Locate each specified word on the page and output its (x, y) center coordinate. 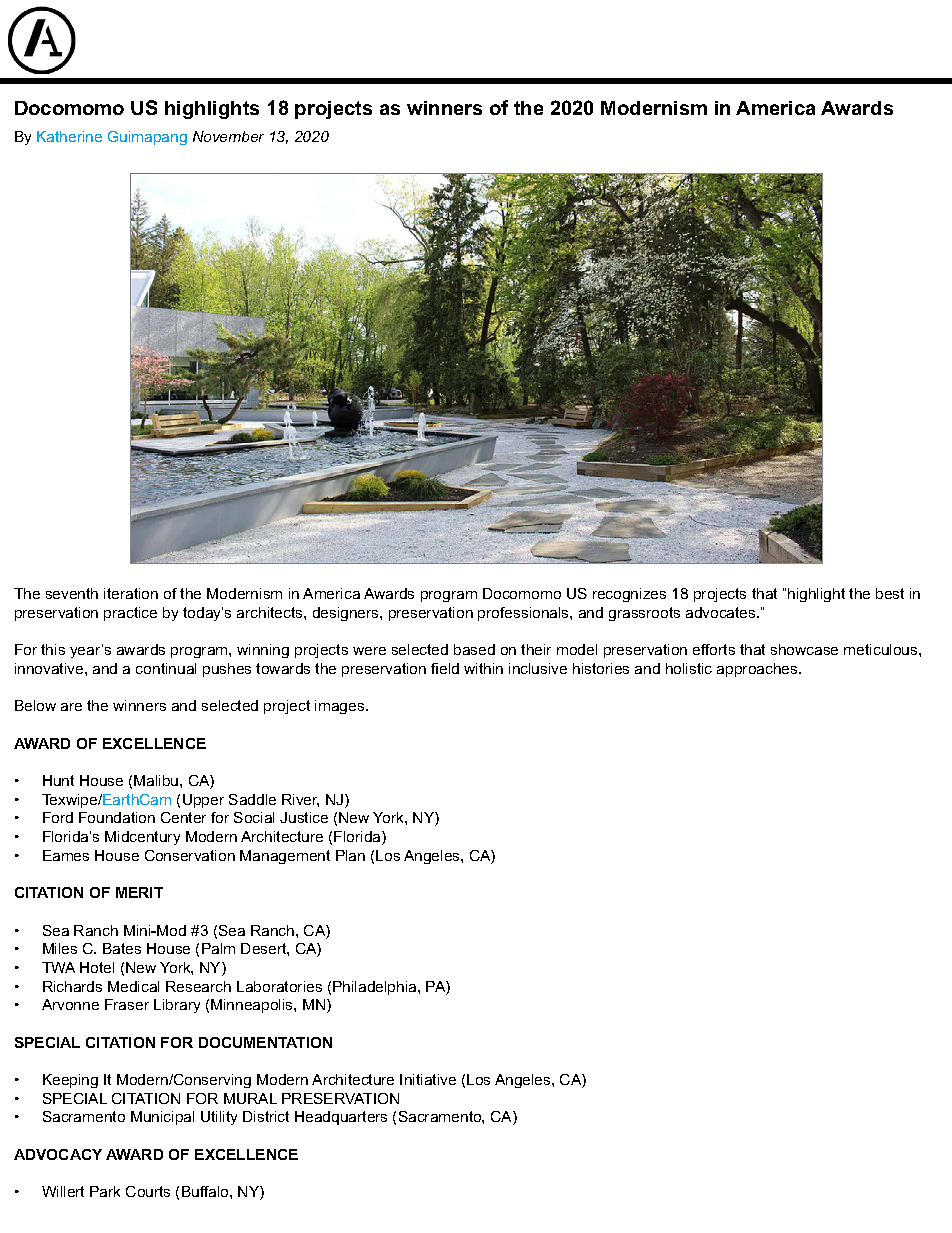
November (228, 136)
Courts (148, 1191)
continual (166, 668)
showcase (804, 649)
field (445, 668)
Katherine (69, 136)
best (890, 593)
